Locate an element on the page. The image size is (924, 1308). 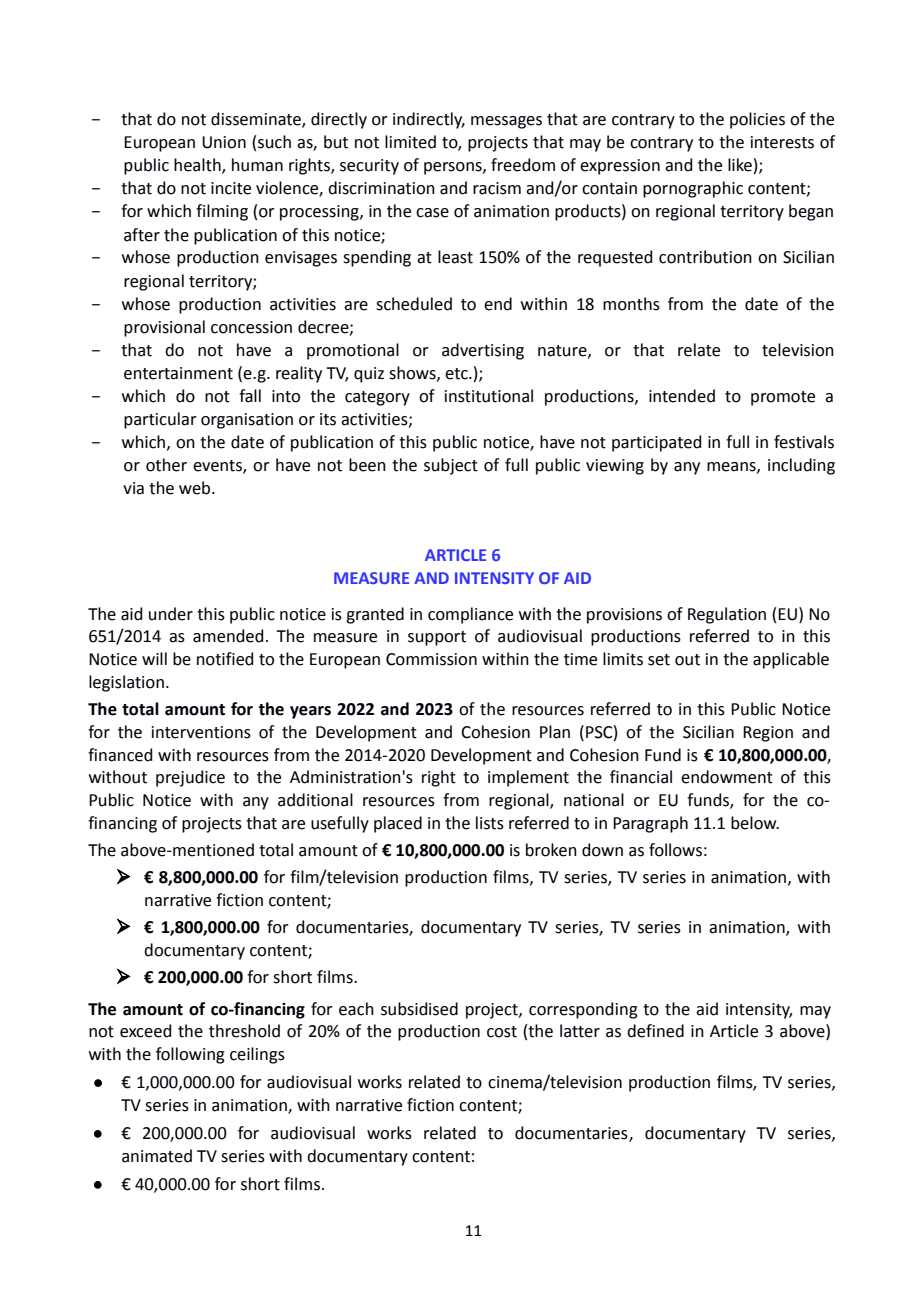
health is located at coordinates (198, 166).
